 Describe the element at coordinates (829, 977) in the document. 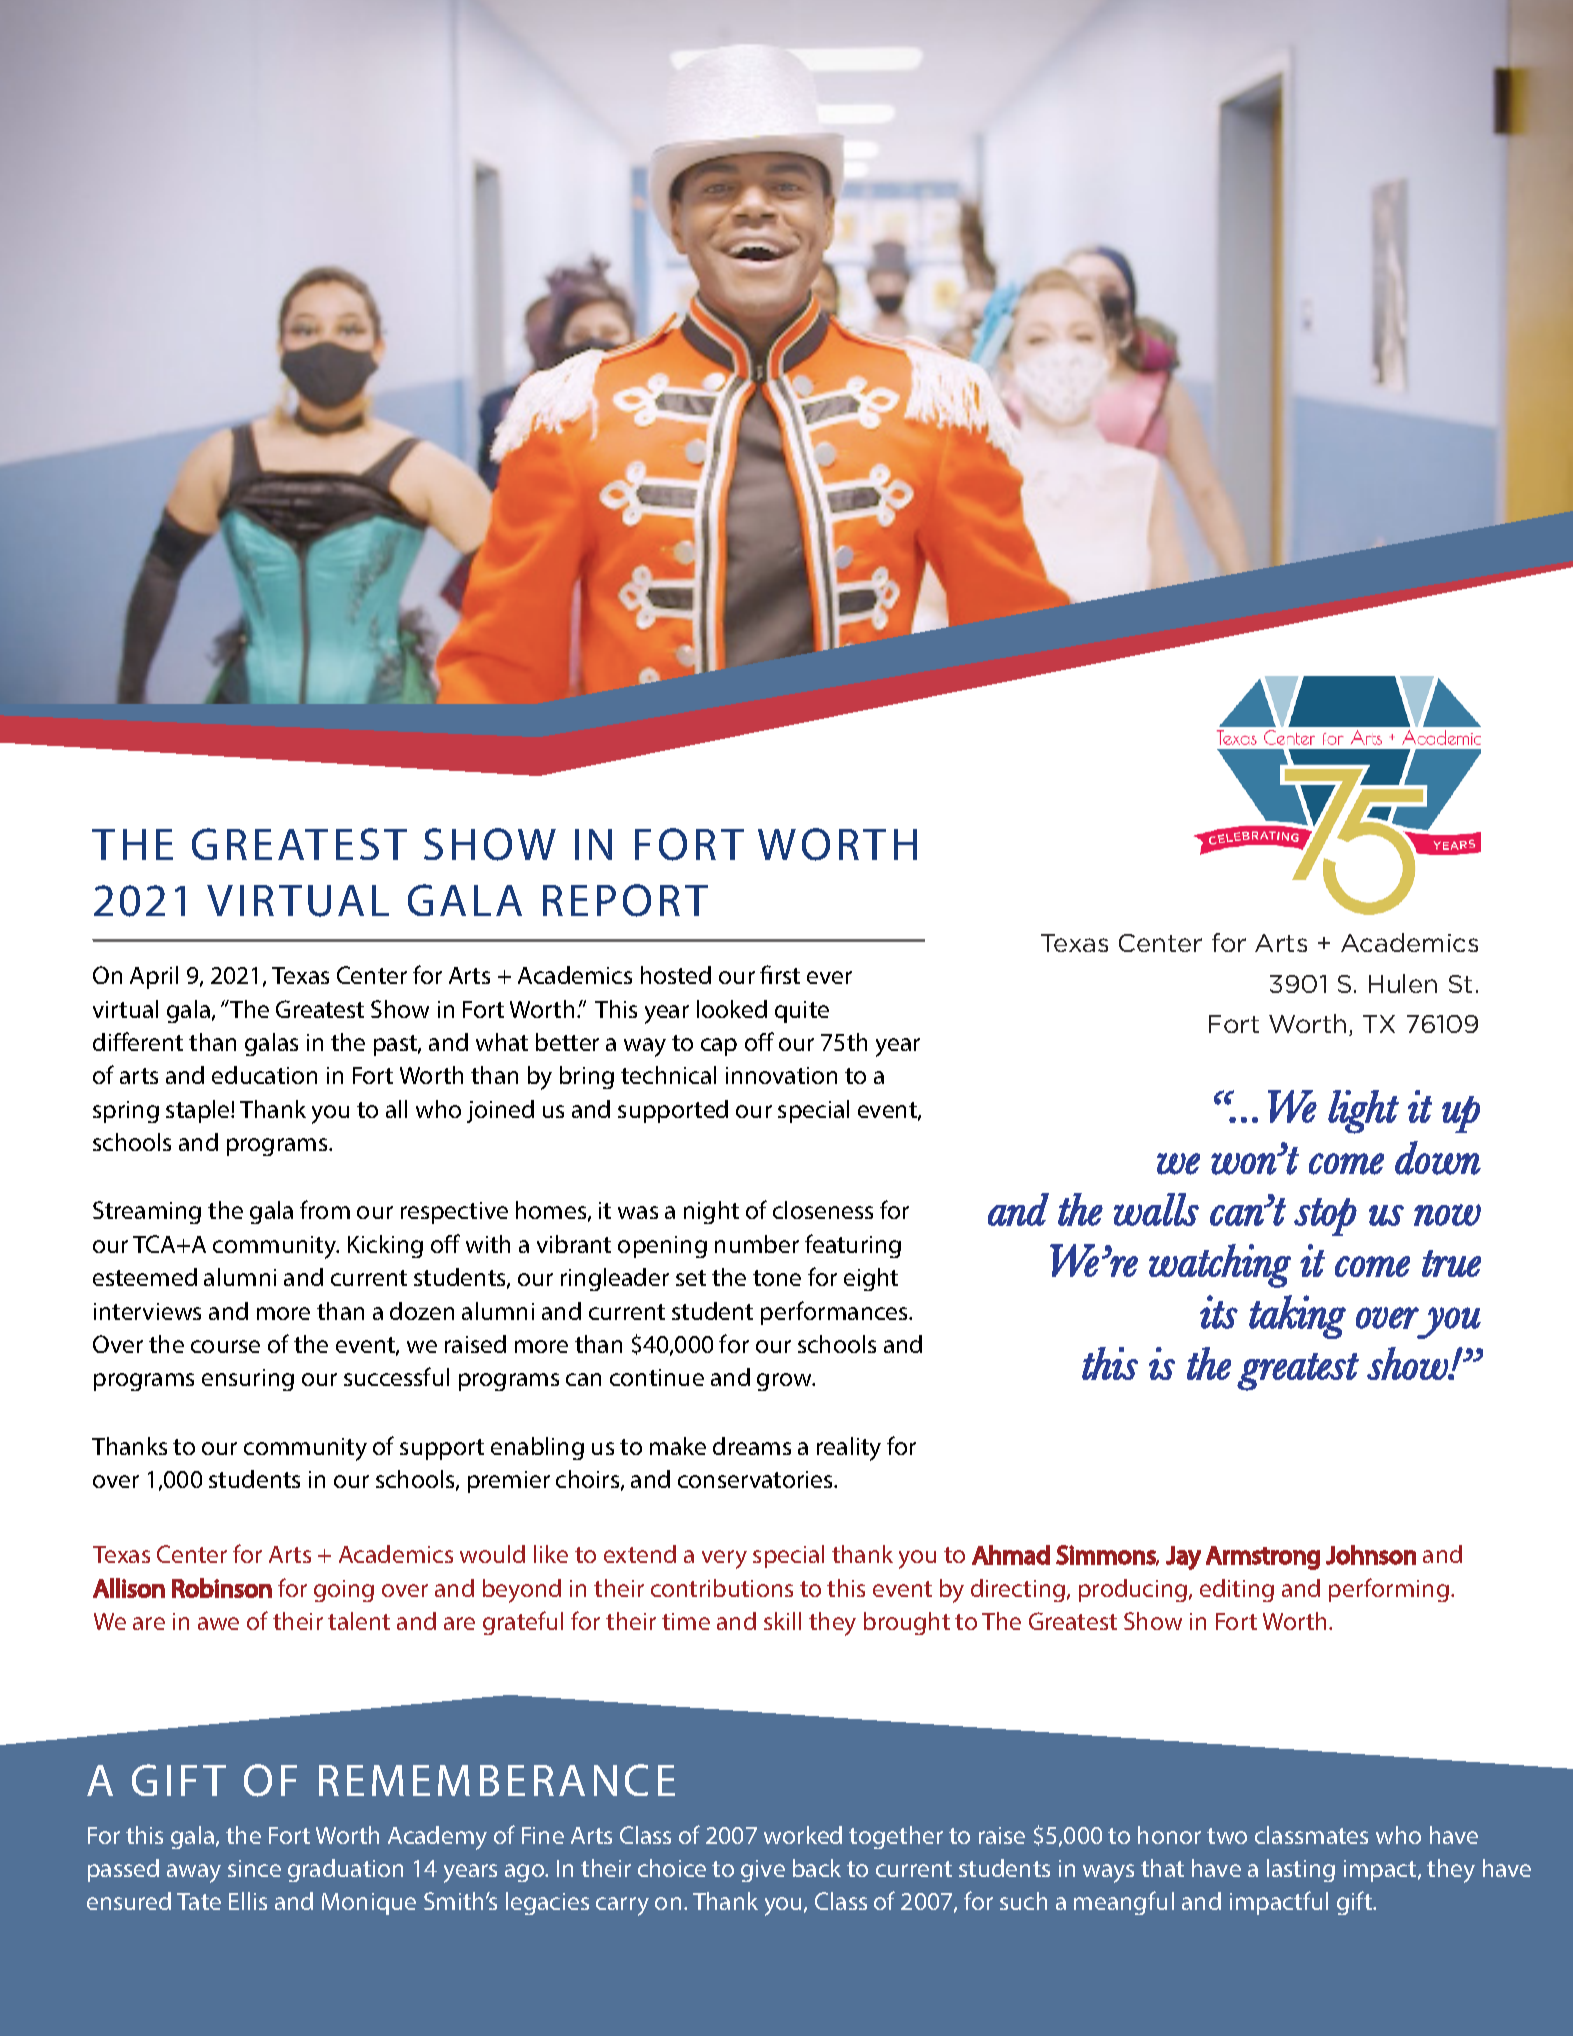

I see `ever` at that location.
